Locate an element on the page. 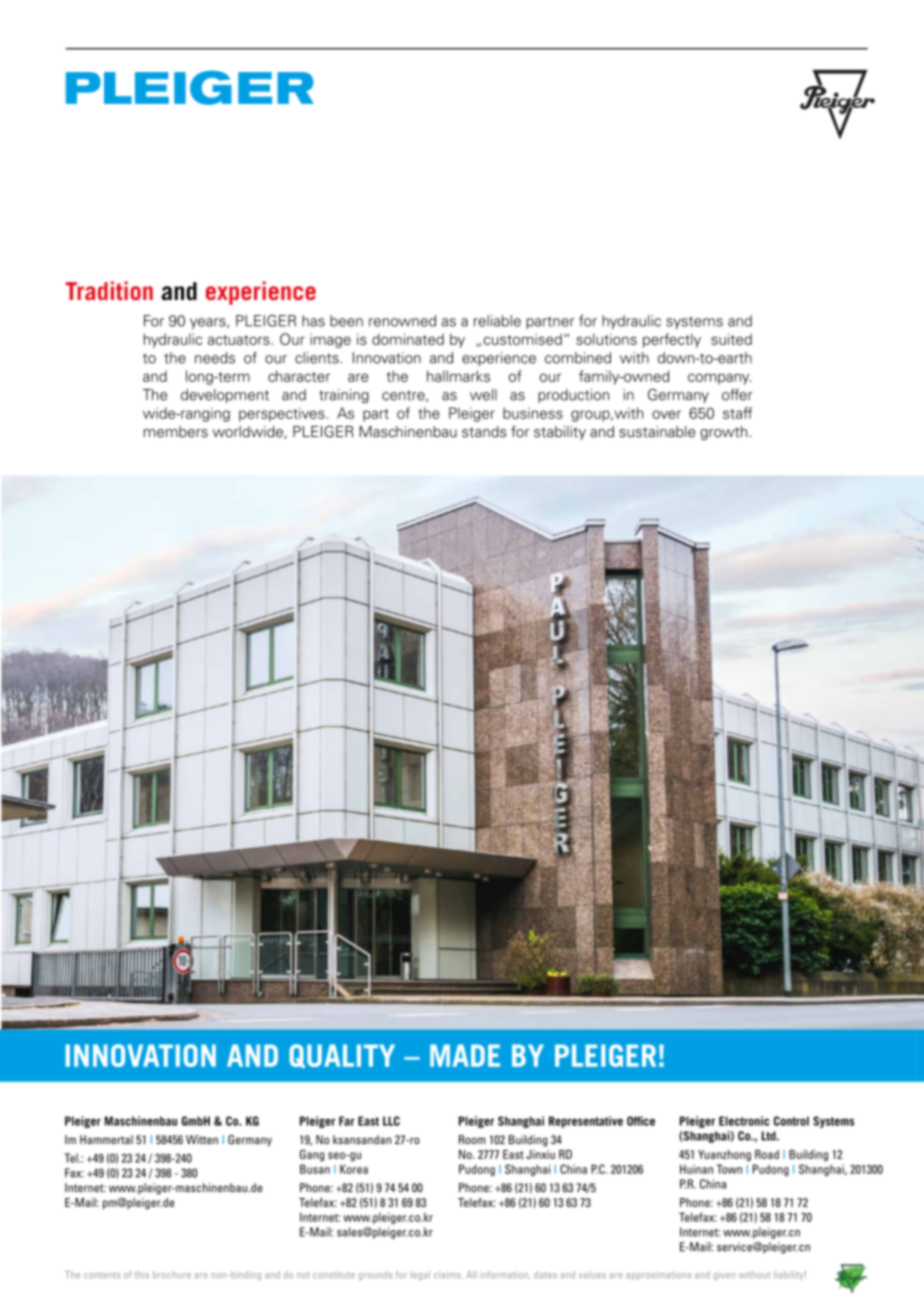  growth is located at coordinates (723, 433).
